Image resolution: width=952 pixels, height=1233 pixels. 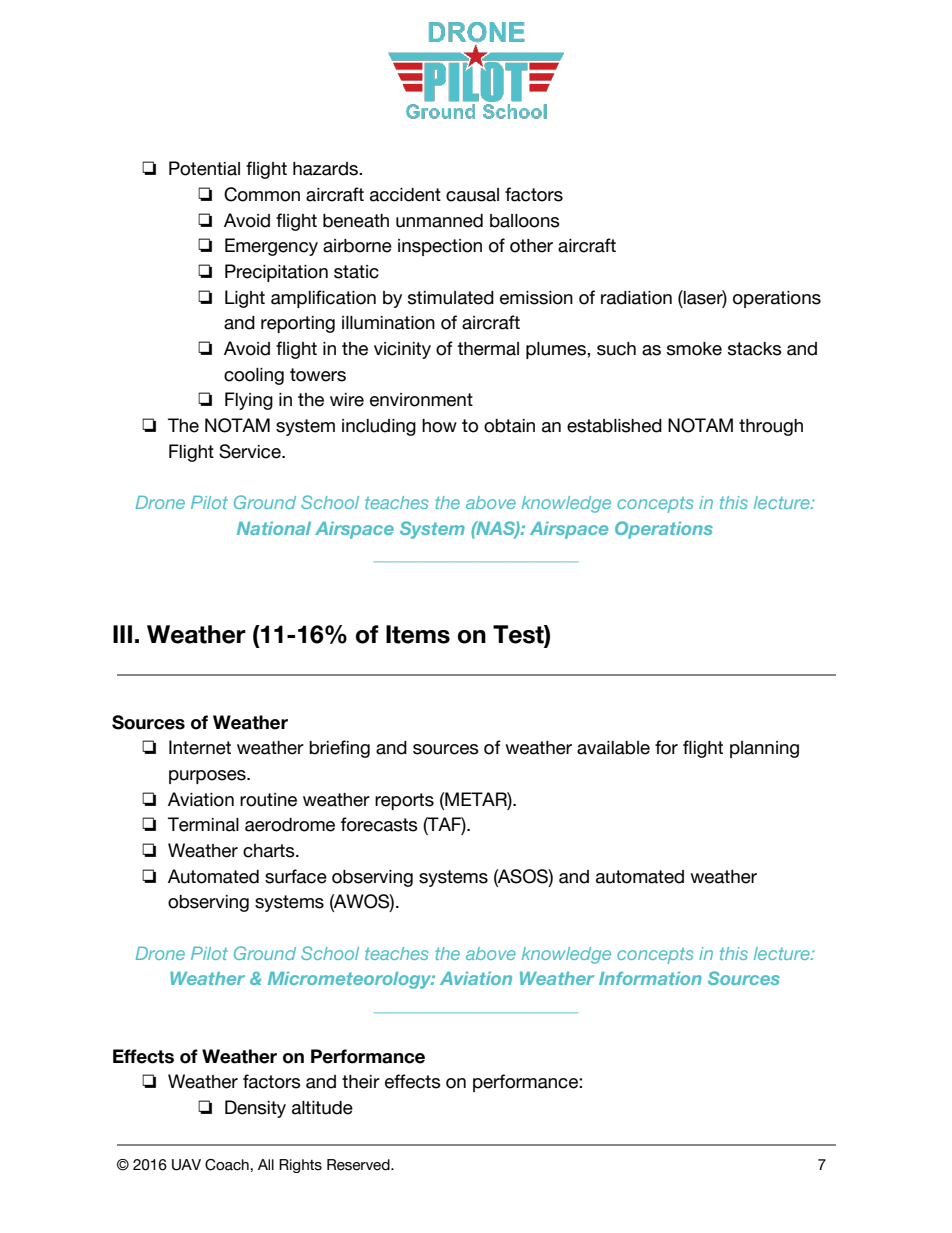 What do you see at coordinates (203, 824) in the screenshot?
I see `Terminal` at bounding box center [203, 824].
